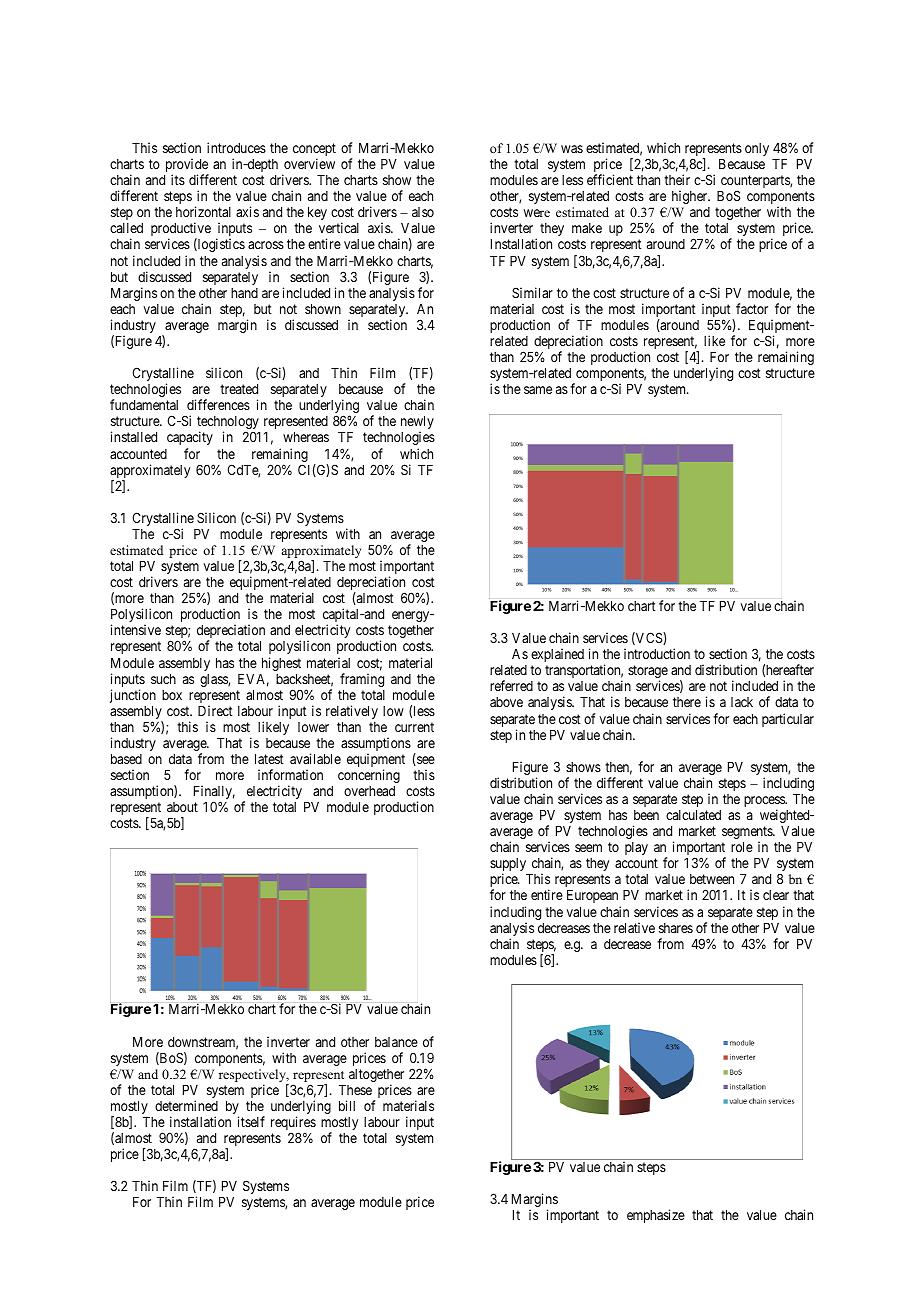  What do you see at coordinates (187, 166) in the screenshot?
I see `provide` at bounding box center [187, 166].
